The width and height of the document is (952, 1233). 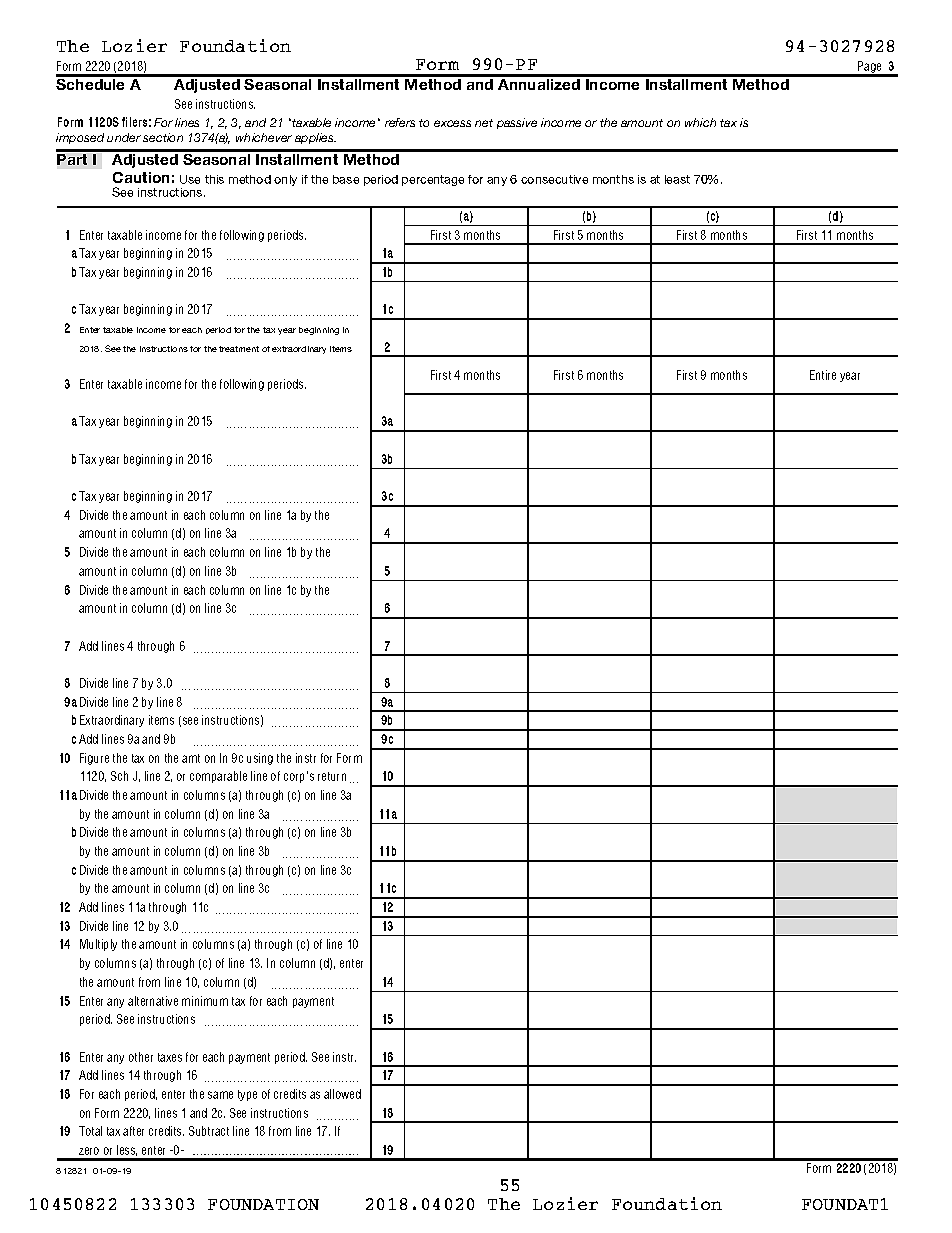 What do you see at coordinates (220, 1095) in the document?
I see `same` at bounding box center [220, 1095].
